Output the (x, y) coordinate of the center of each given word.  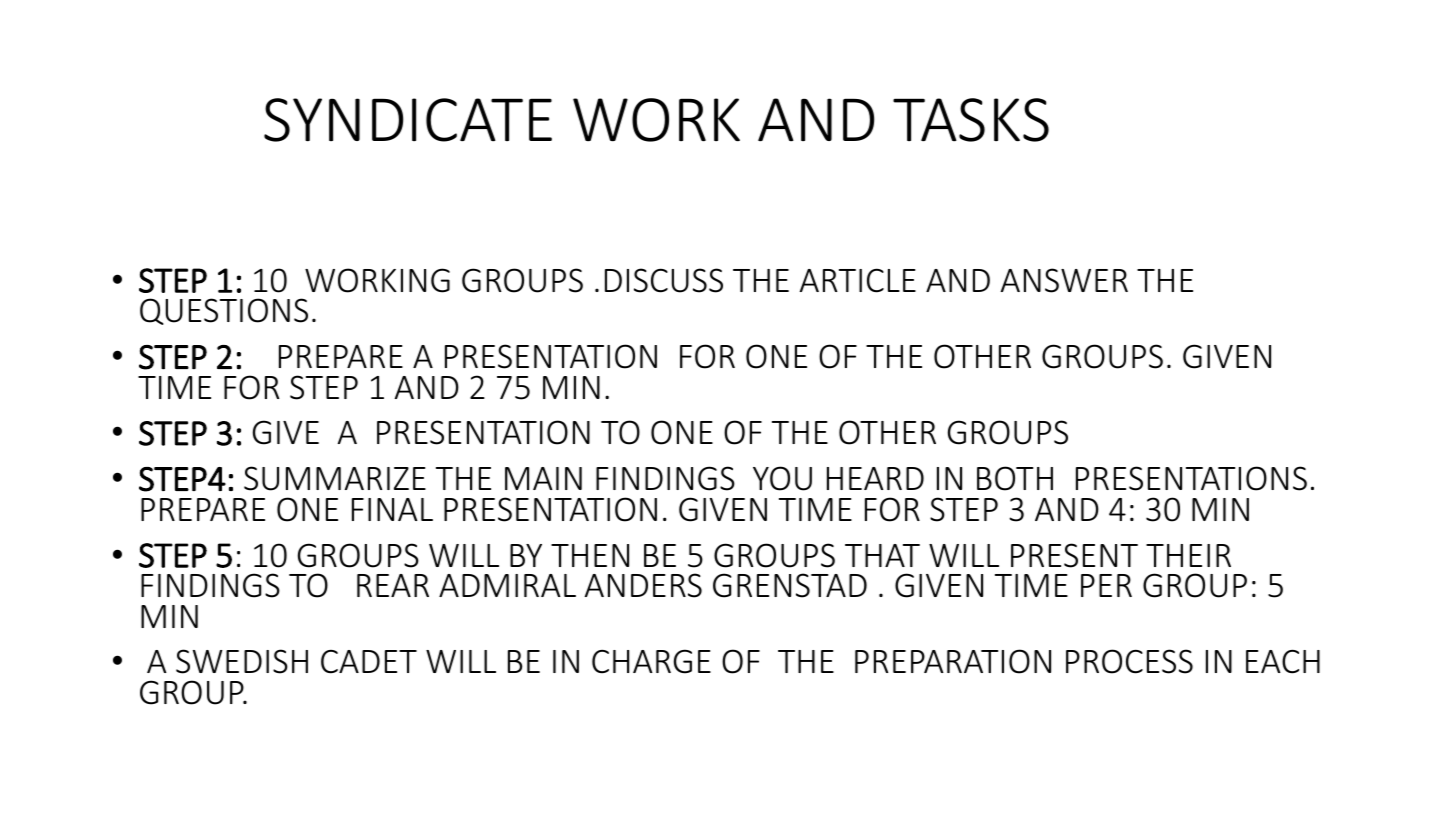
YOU (782, 478)
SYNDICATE (408, 120)
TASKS (971, 120)
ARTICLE (858, 280)
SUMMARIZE (335, 478)
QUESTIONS (224, 311)
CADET (369, 662)
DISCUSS (664, 280)
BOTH (1015, 478)
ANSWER (1064, 280)
